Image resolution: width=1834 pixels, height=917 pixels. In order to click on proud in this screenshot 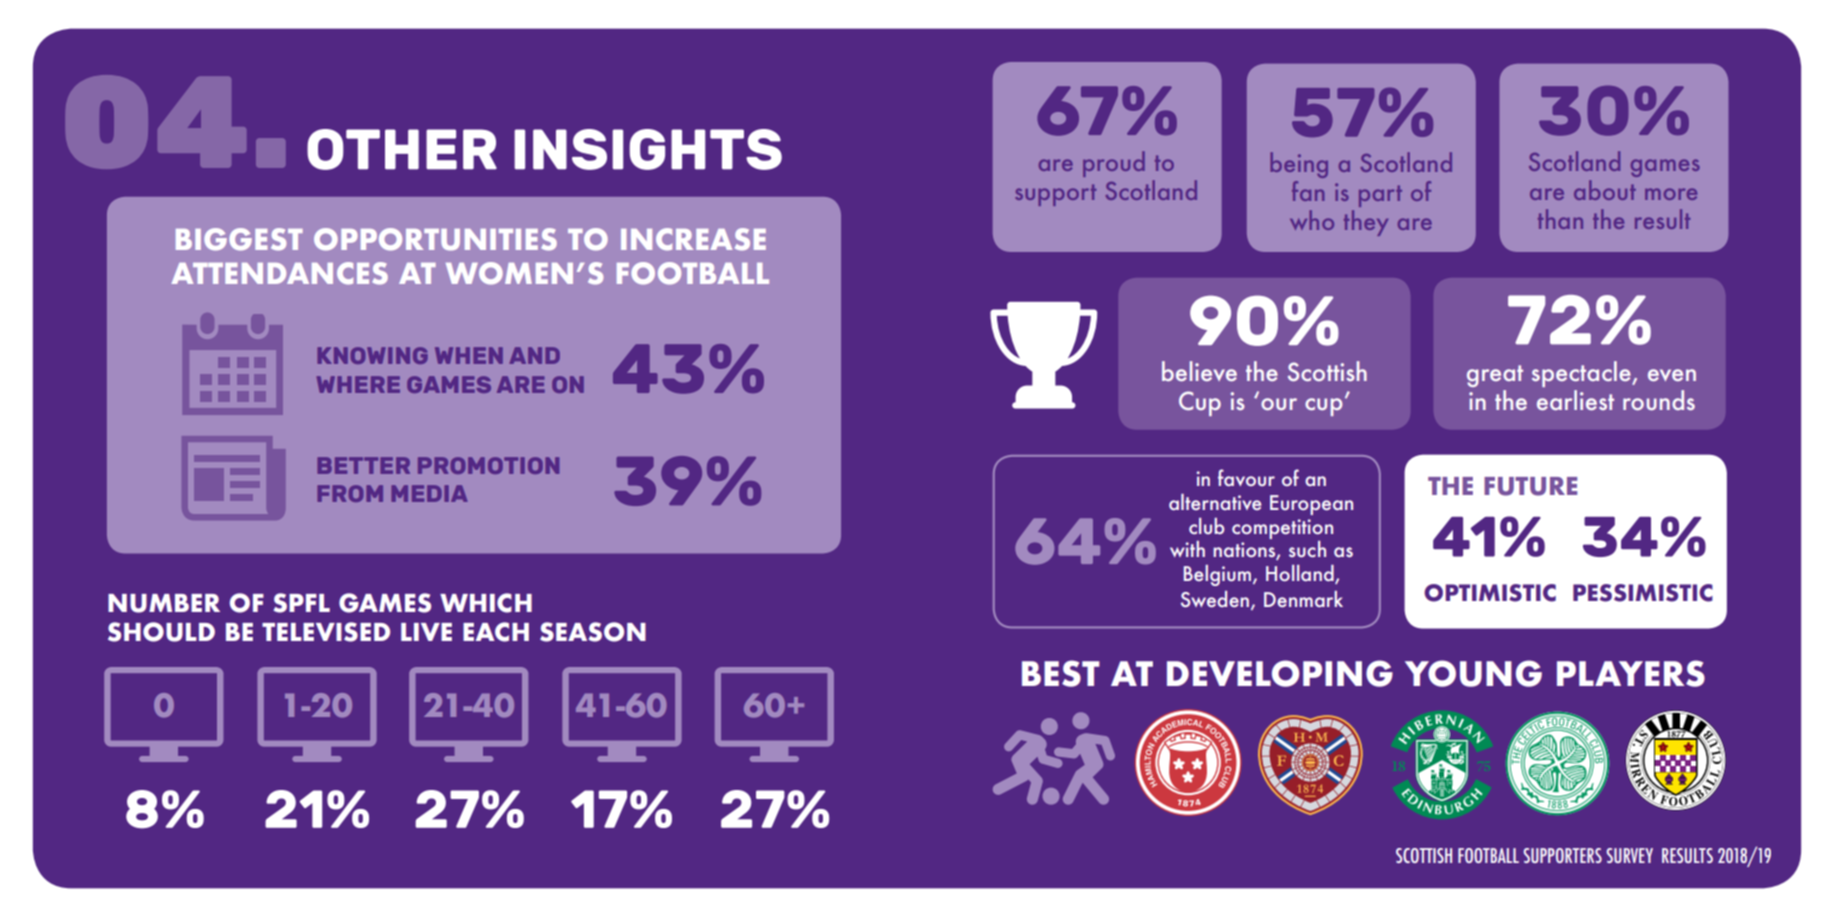, I will do `click(1114, 164)`.
